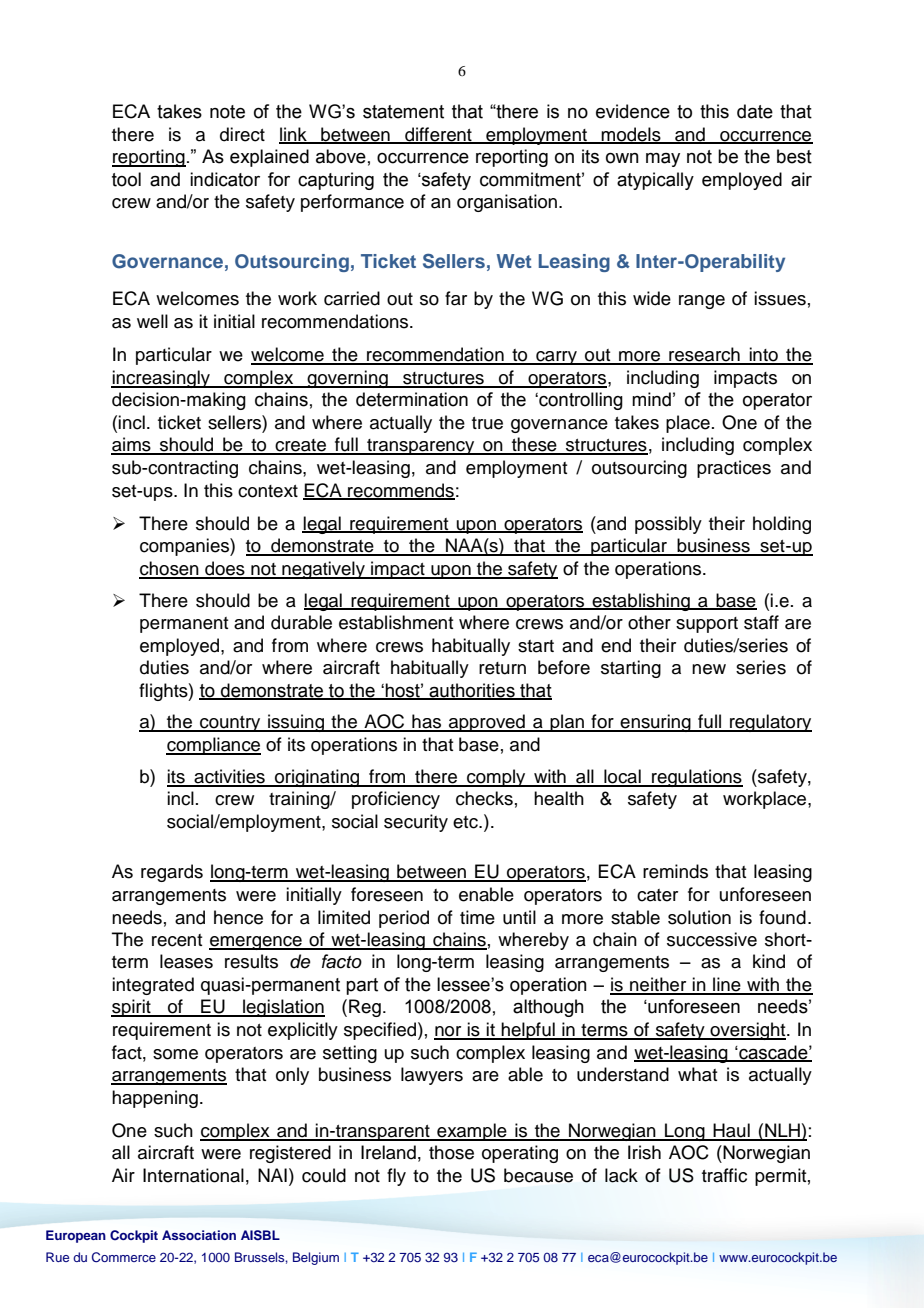 This document has height=1308, width=924. Describe the element at coordinates (396, 1177) in the document. I see `fly` at that location.
